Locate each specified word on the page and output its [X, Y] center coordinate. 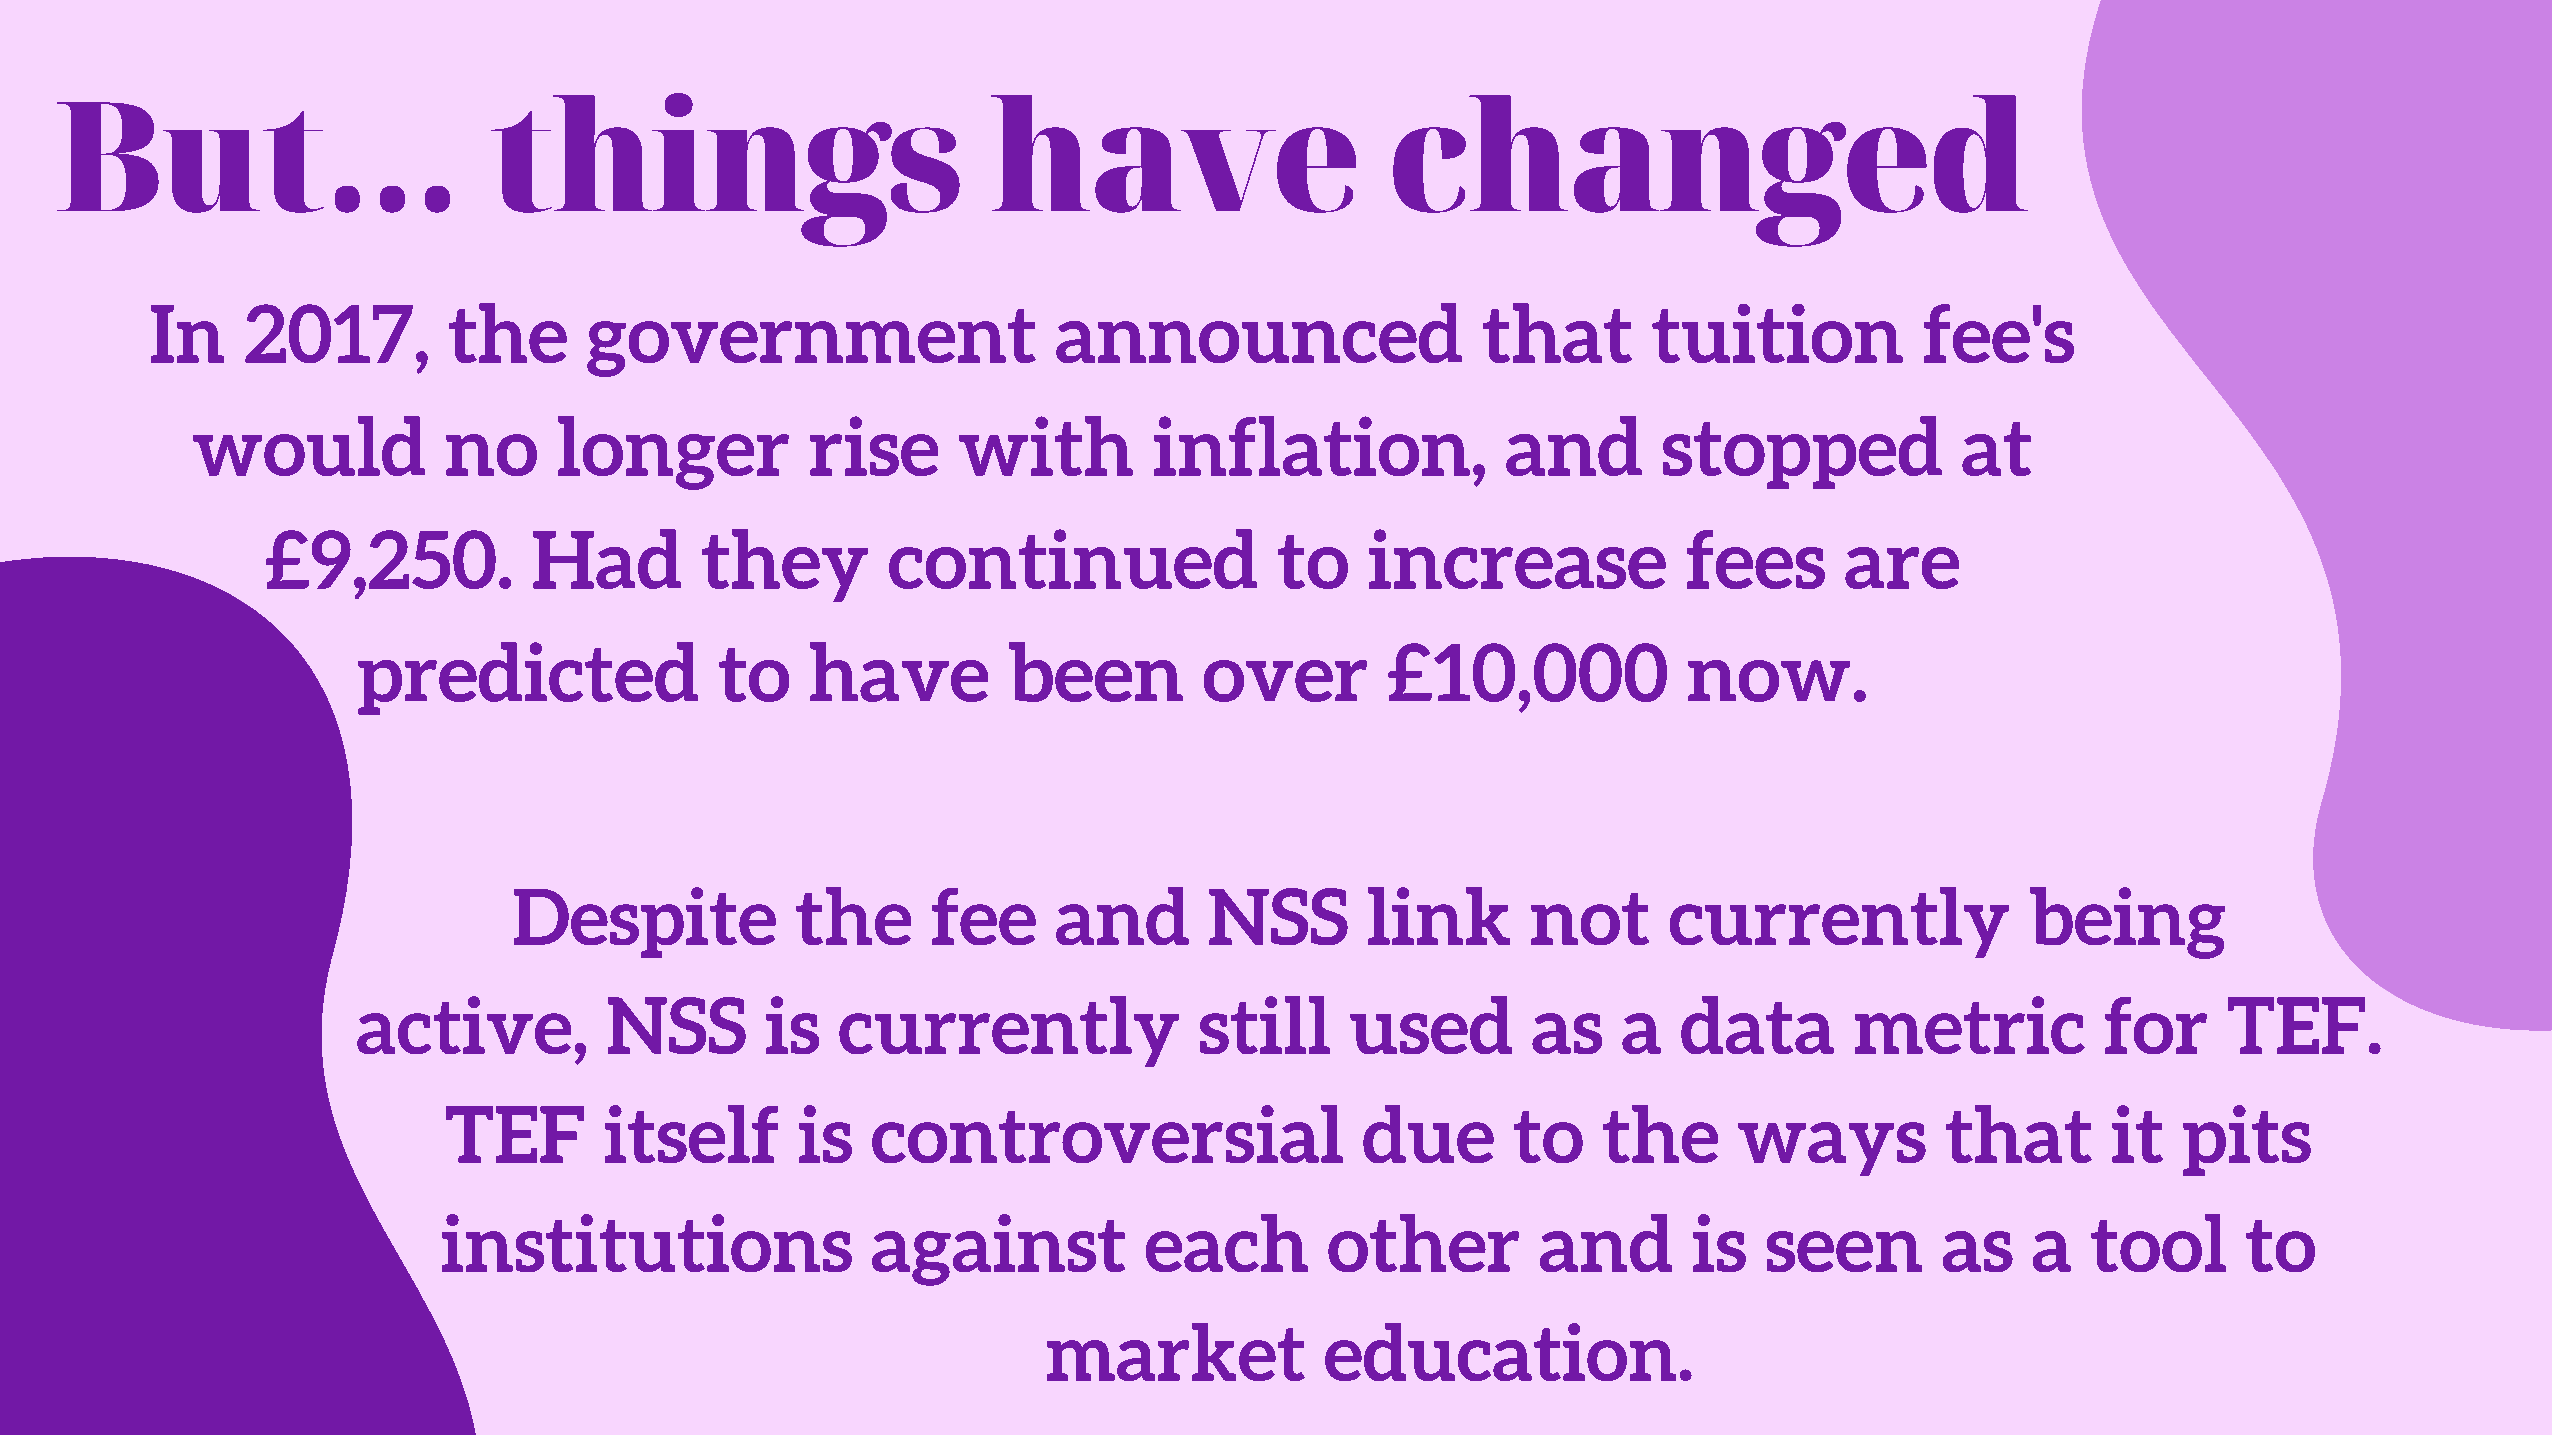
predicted [528, 678]
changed [1710, 171]
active [464, 1025]
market [1176, 1352]
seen [1844, 1251]
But [190, 157]
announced [1259, 333]
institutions [647, 1243]
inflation [1312, 446]
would [309, 446]
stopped [1802, 452]
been [1096, 672]
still [1265, 1025]
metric [1970, 1025]
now [1769, 681]
